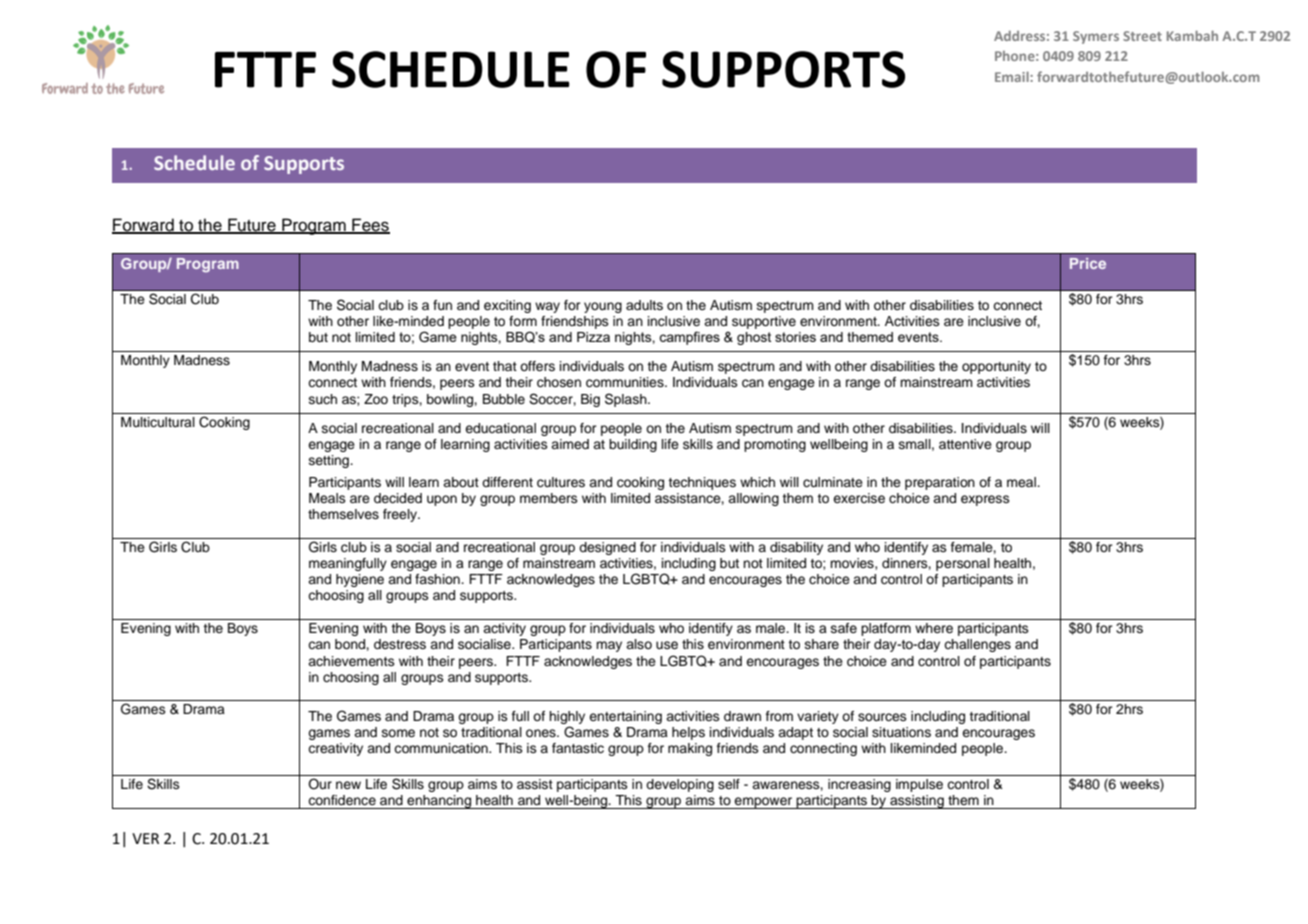 This image has height=924, width=1308. What do you see at coordinates (342, 800) in the image?
I see `confidence` at bounding box center [342, 800].
